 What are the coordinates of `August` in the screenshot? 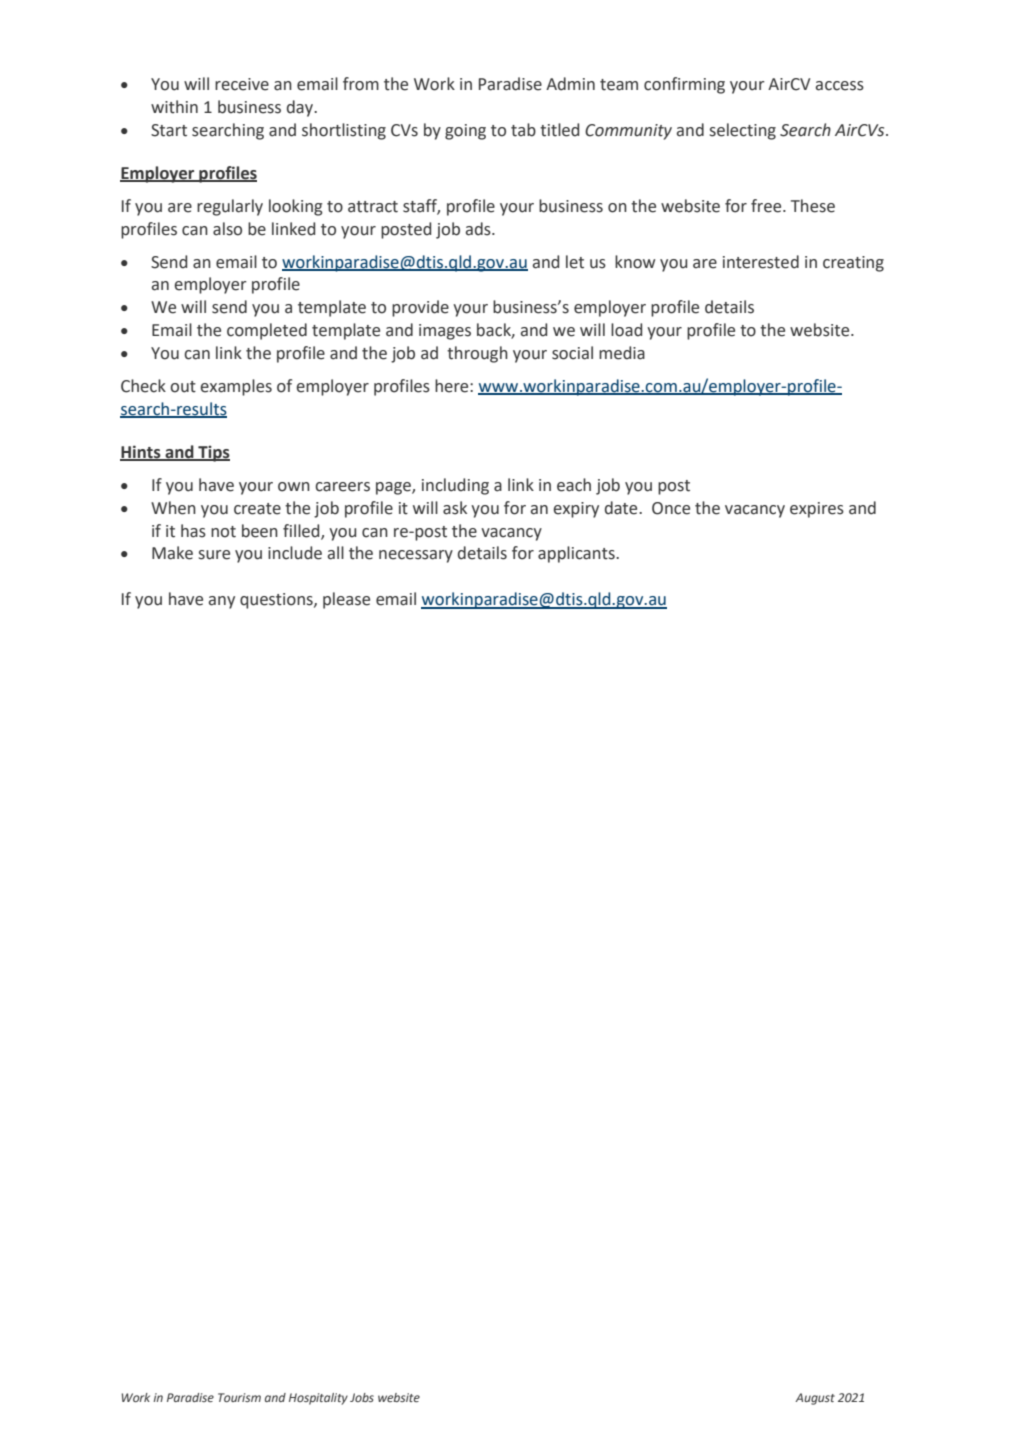 It's located at (815, 1399).
